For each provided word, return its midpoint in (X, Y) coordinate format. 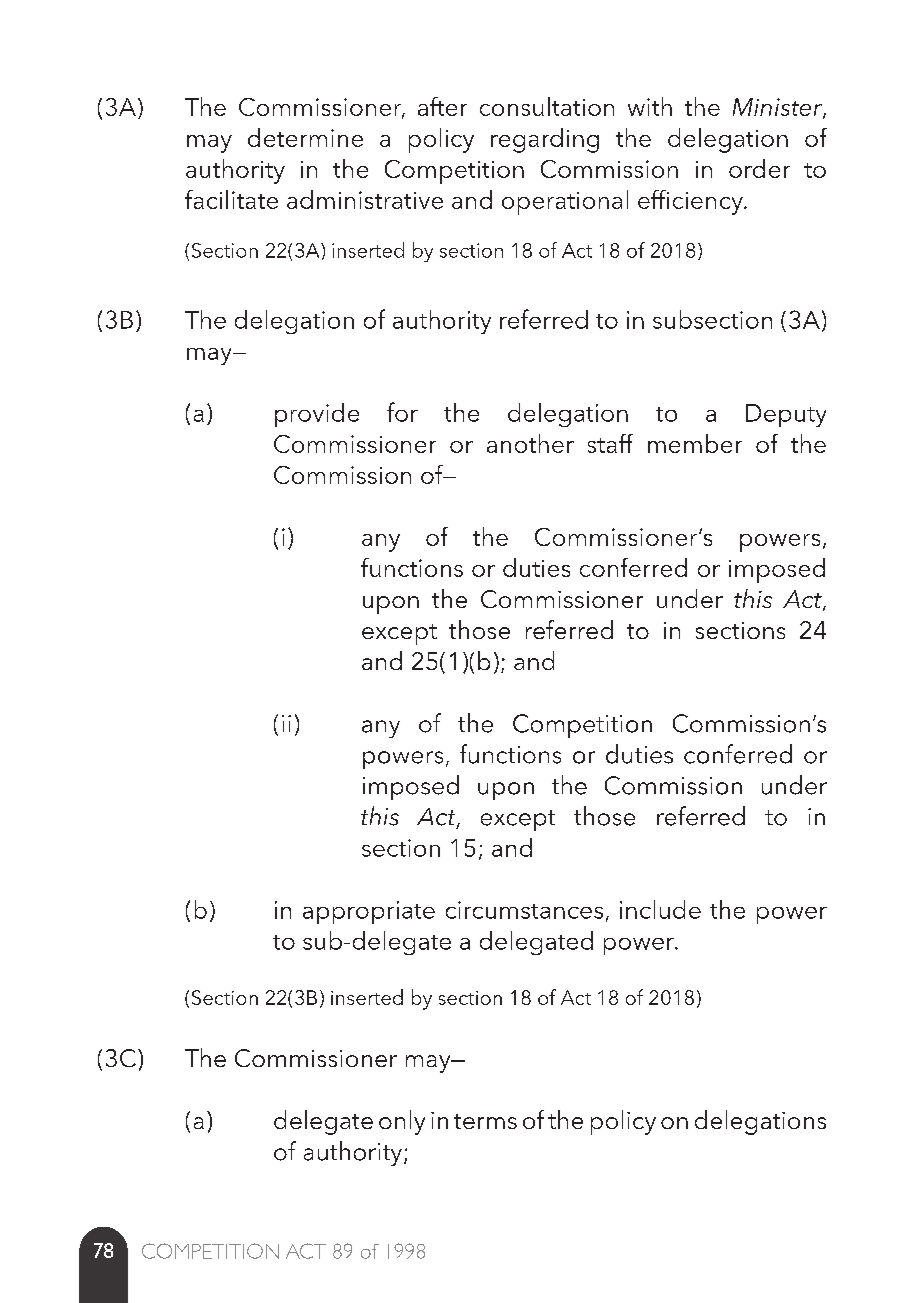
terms (485, 1121)
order (759, 168)
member (695, 443)
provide (317, 415)
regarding (545, 140)
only (402, 1122)
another (530, 443)
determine (305, 137)
